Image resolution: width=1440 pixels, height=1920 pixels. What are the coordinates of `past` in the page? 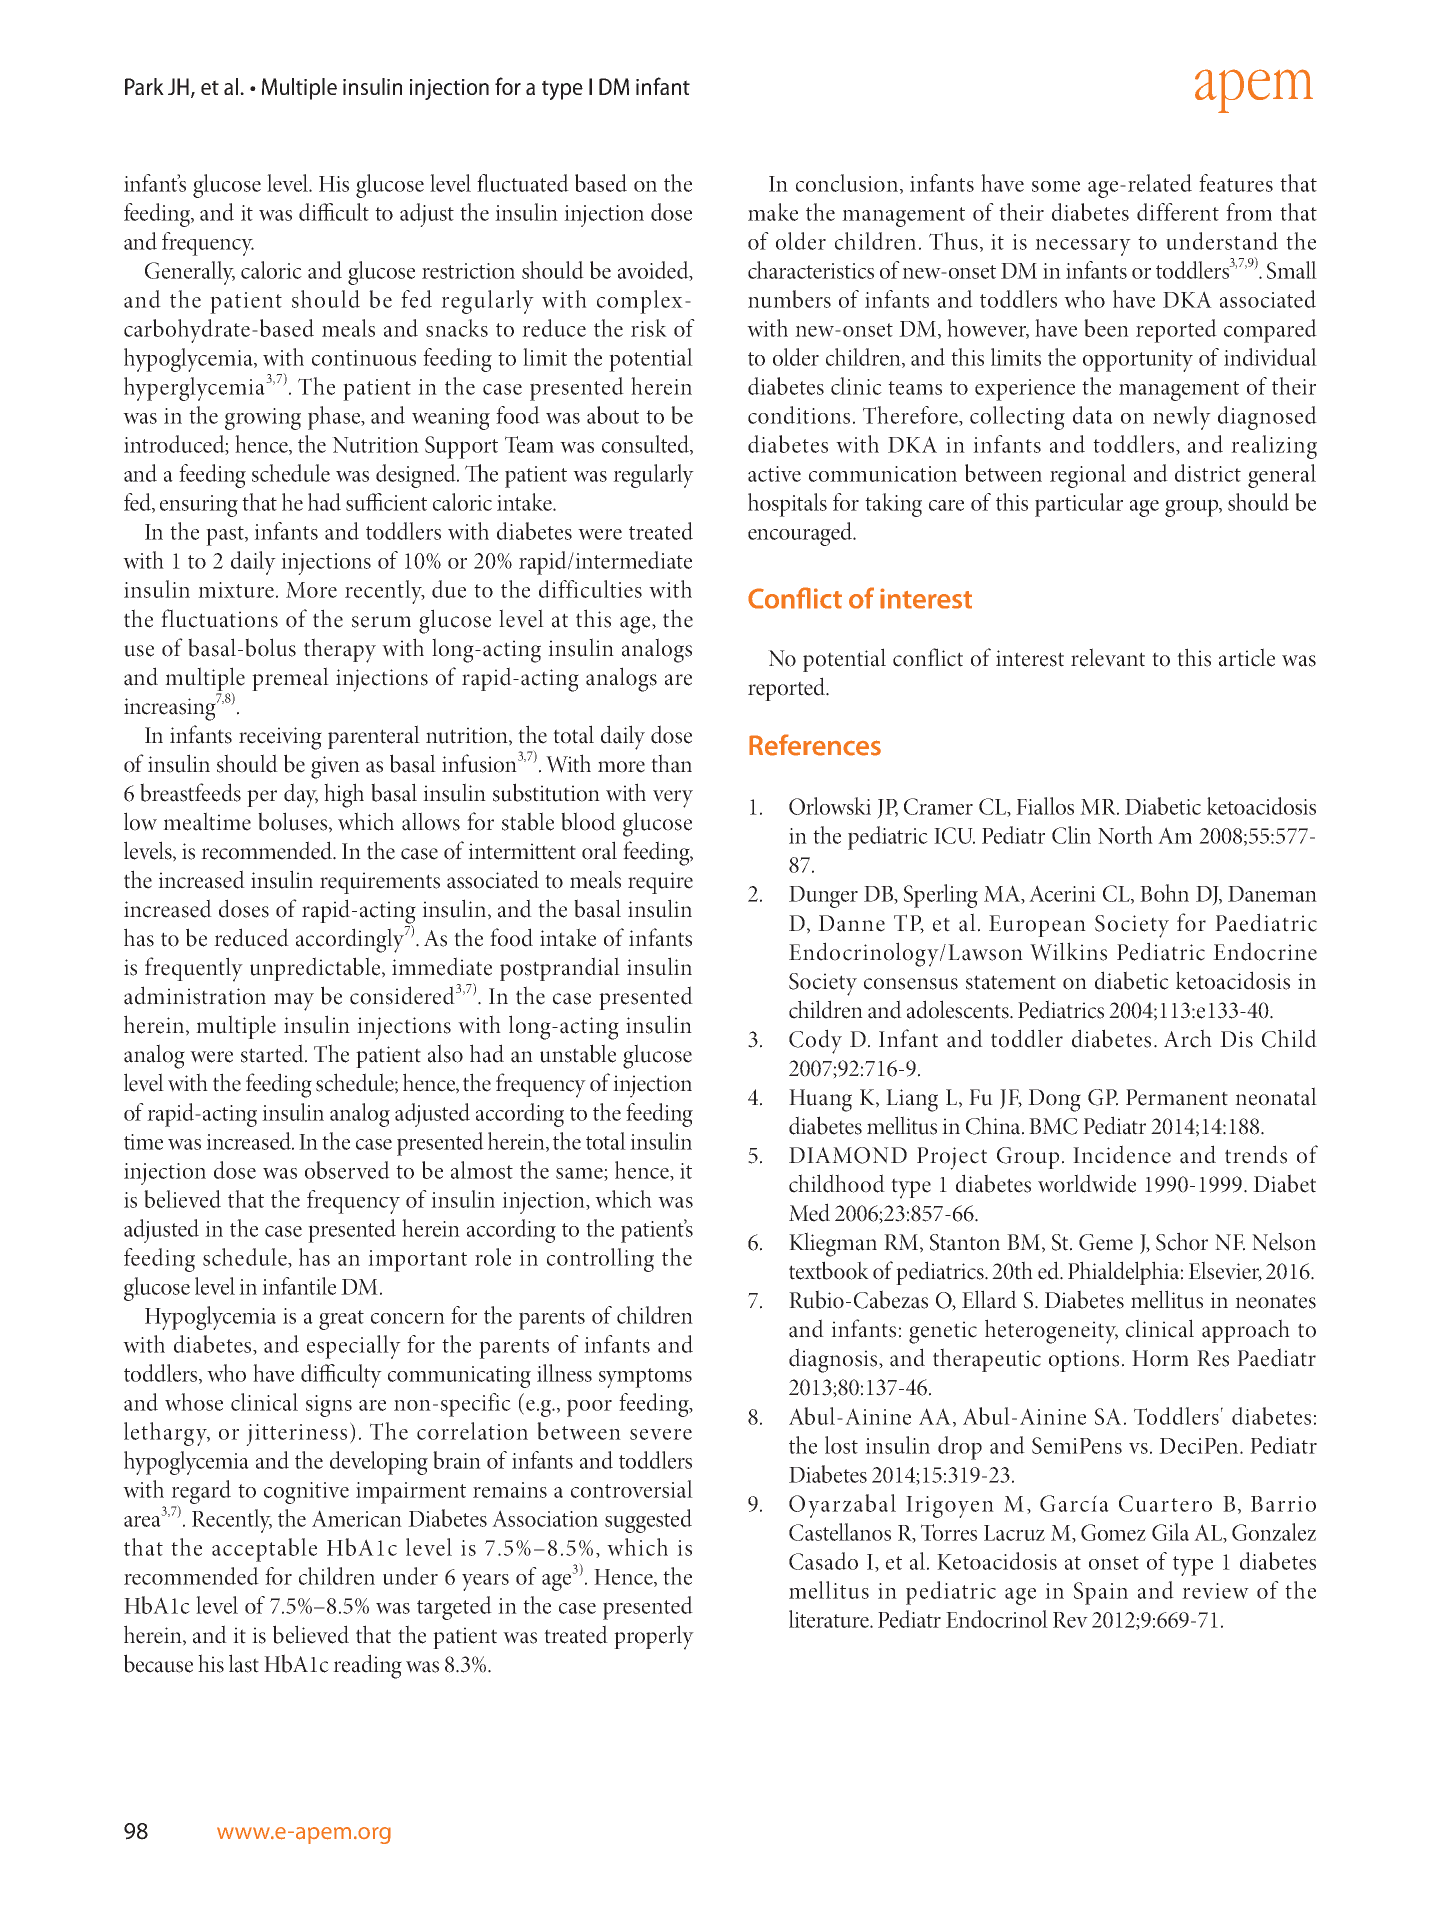 It's located at (226, 536).
